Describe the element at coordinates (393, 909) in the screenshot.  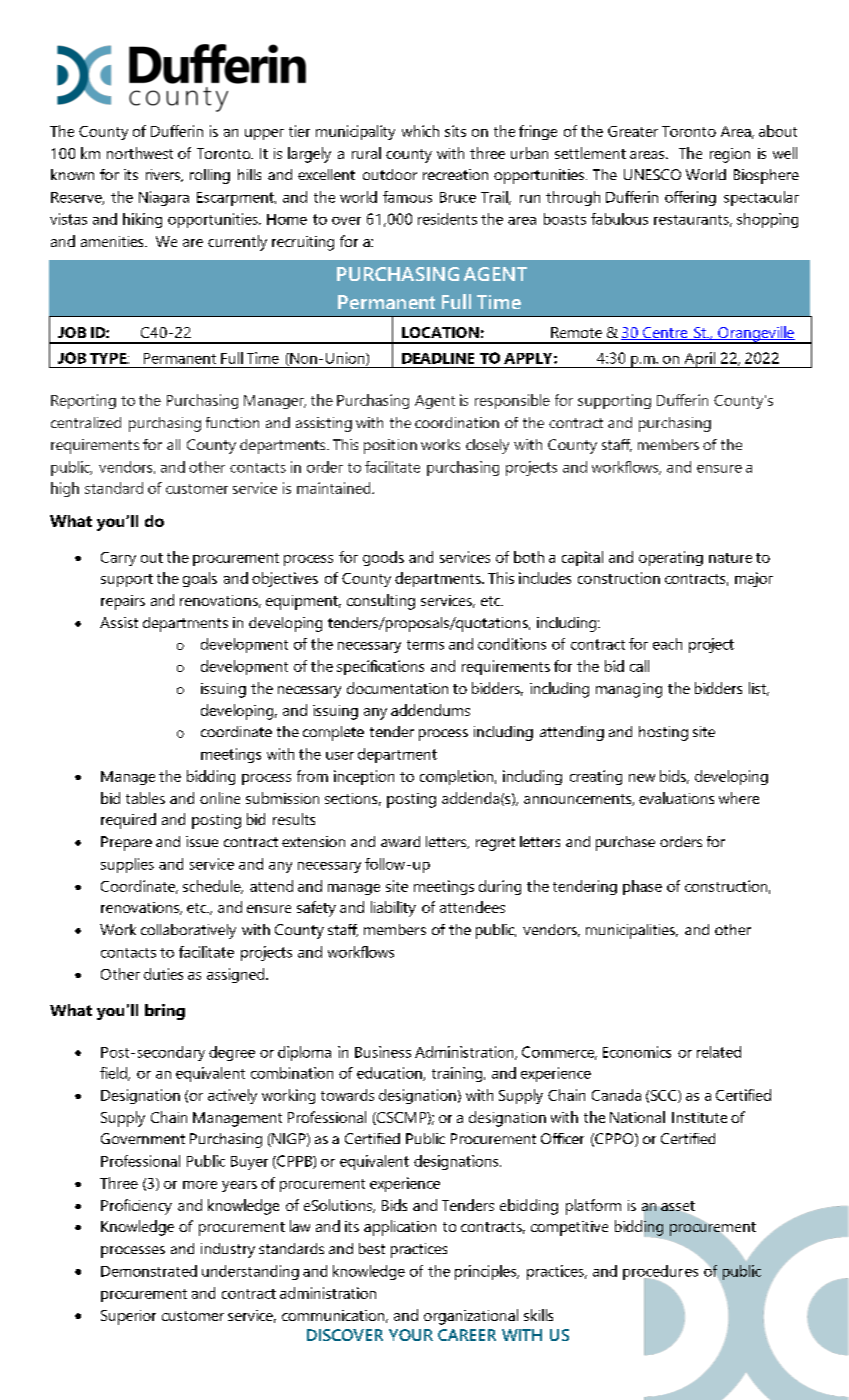
I see `liability` at that location.
